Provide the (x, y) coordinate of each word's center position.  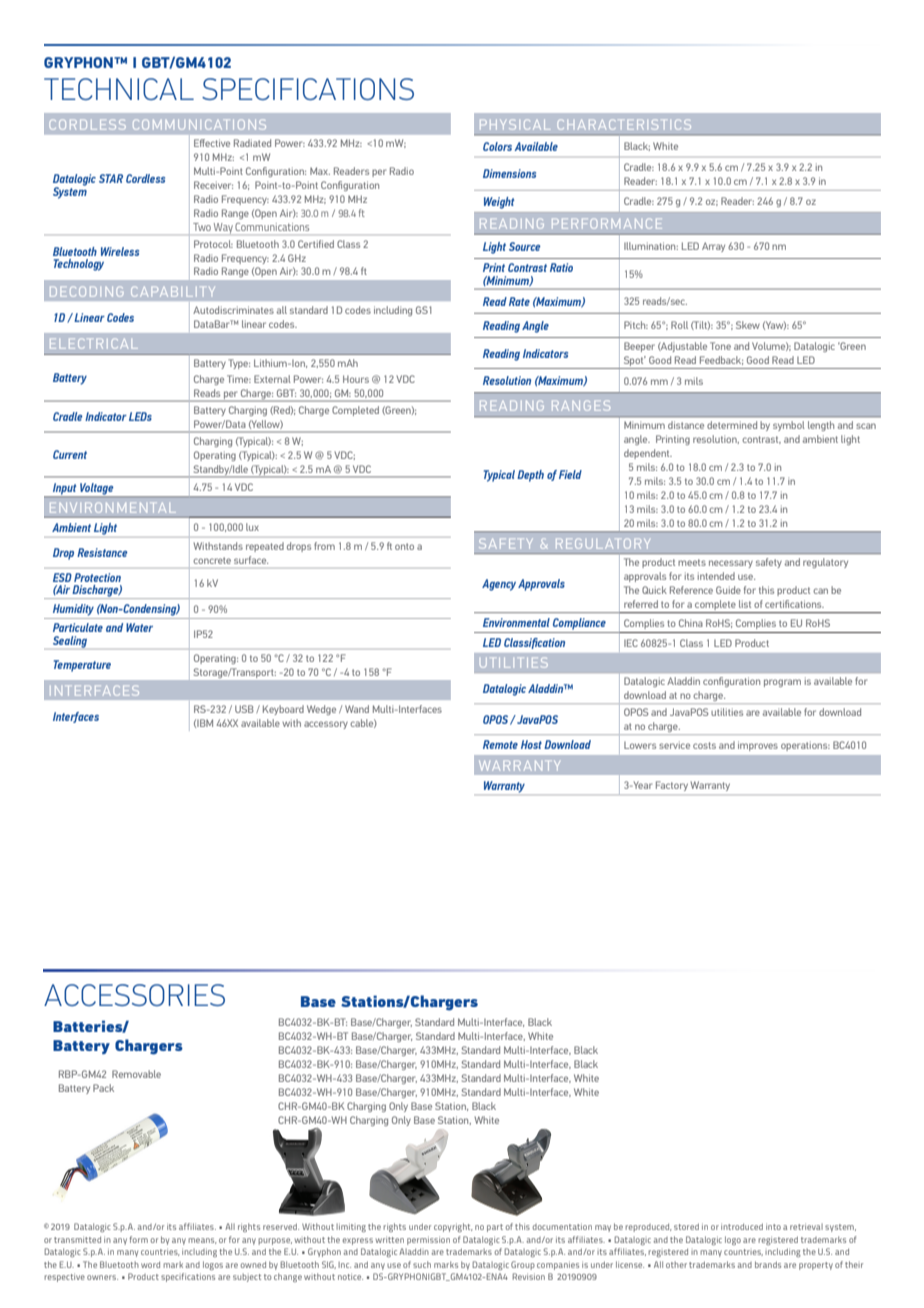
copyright (453, 1227)
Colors (497, 146)
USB (244, 709)
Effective (212, 143)
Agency (499, 585)
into (773, 1226)
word (150, 1264)
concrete (212, 560)
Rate (519, 301)
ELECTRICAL (94, 343)
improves (758, 746)
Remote (500, 744)
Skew (748, 325)
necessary (731, 564)
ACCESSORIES (134, 995)
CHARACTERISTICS (624, 124)
